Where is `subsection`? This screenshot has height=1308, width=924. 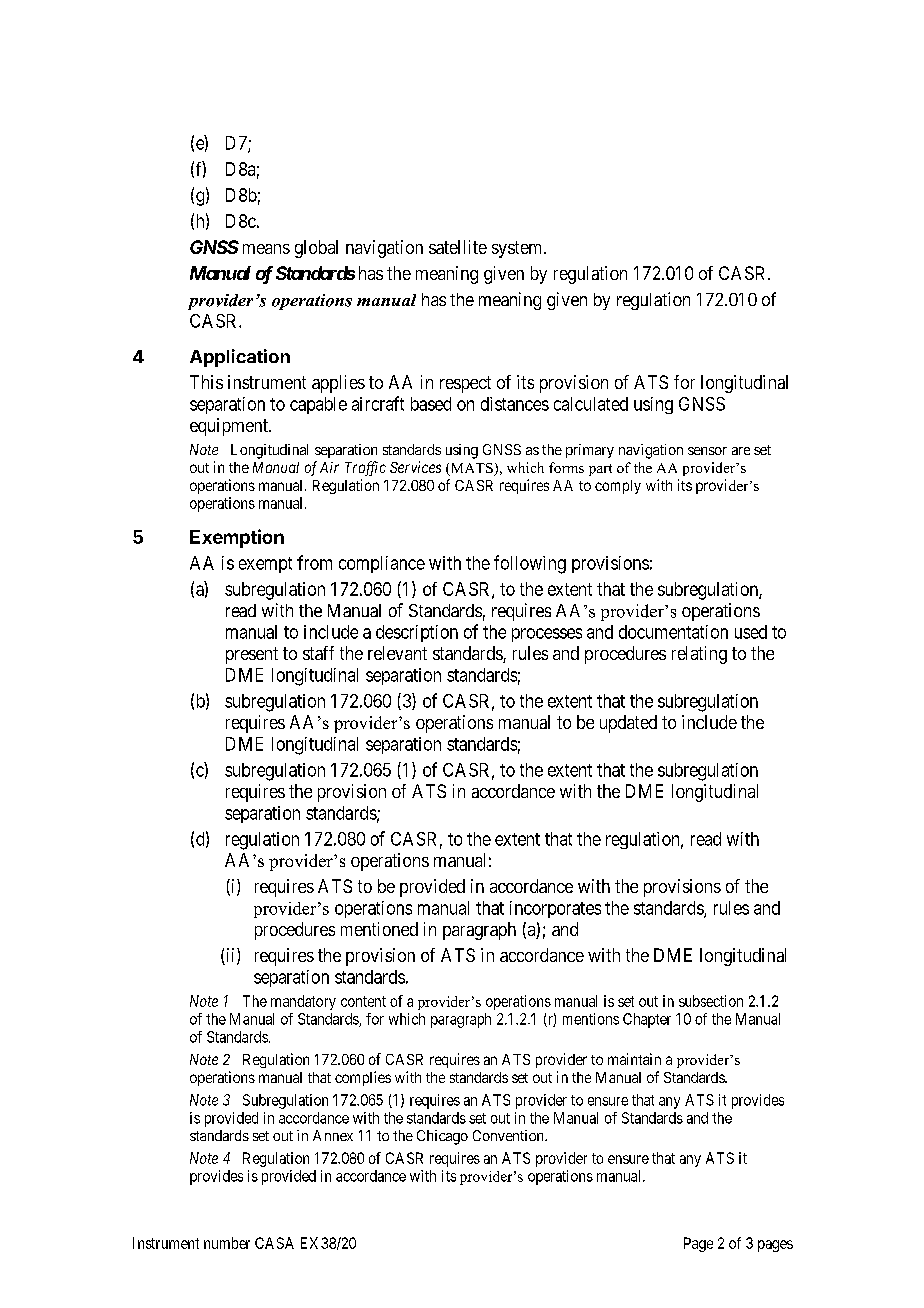
subsection is located at coordinates (711, 1001).
